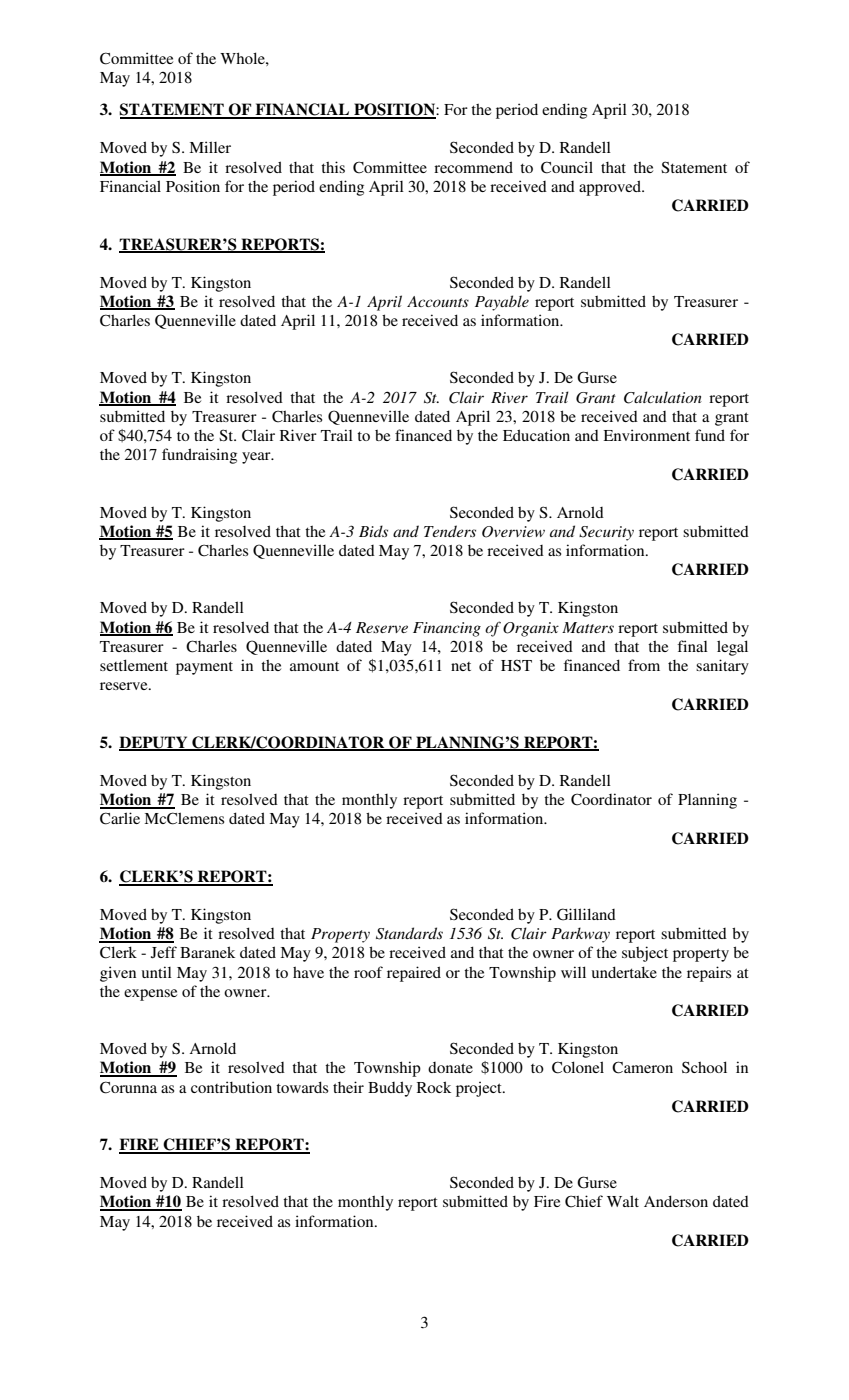 Image resolution: width=849 pixels, height=1400 pixels. I want to click on Standards, so click(409, 933).
